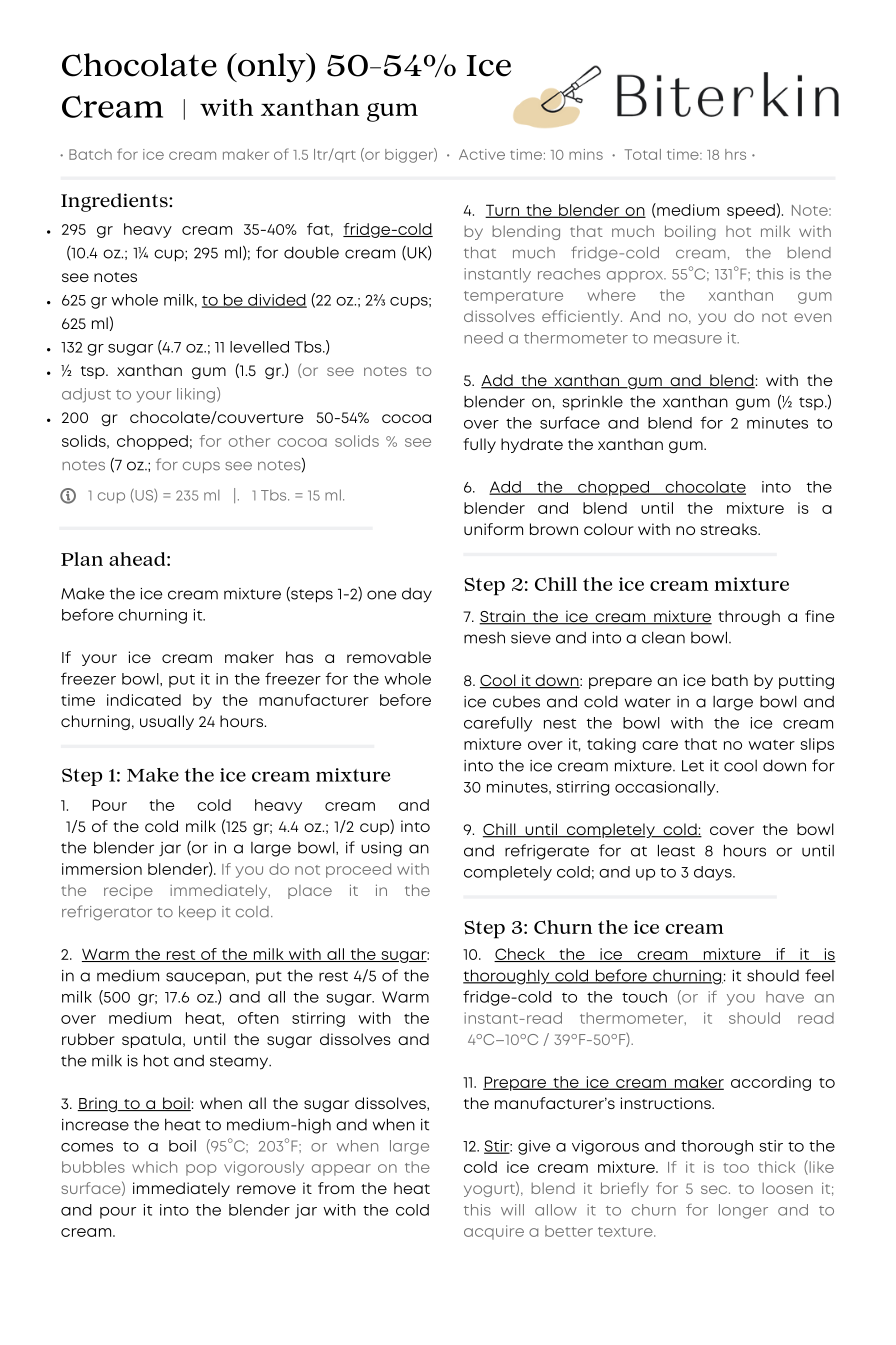 The image size is (896, 1345). Describe the element at coordinates (249, 441) in the document. I see `other` at that location.
